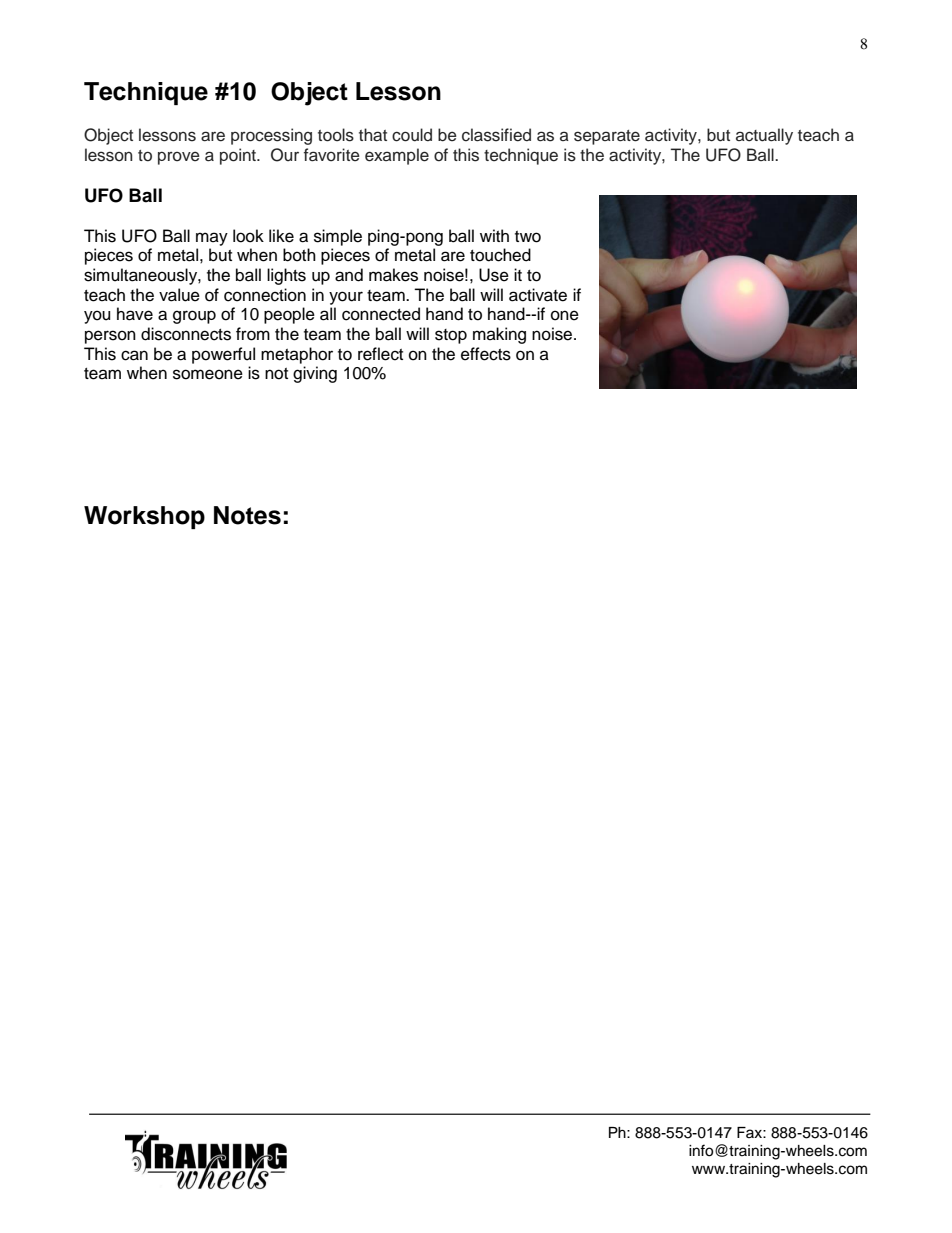 The height and width of the document is (1233, 952). I want to click on prove, so click(179, 158).
